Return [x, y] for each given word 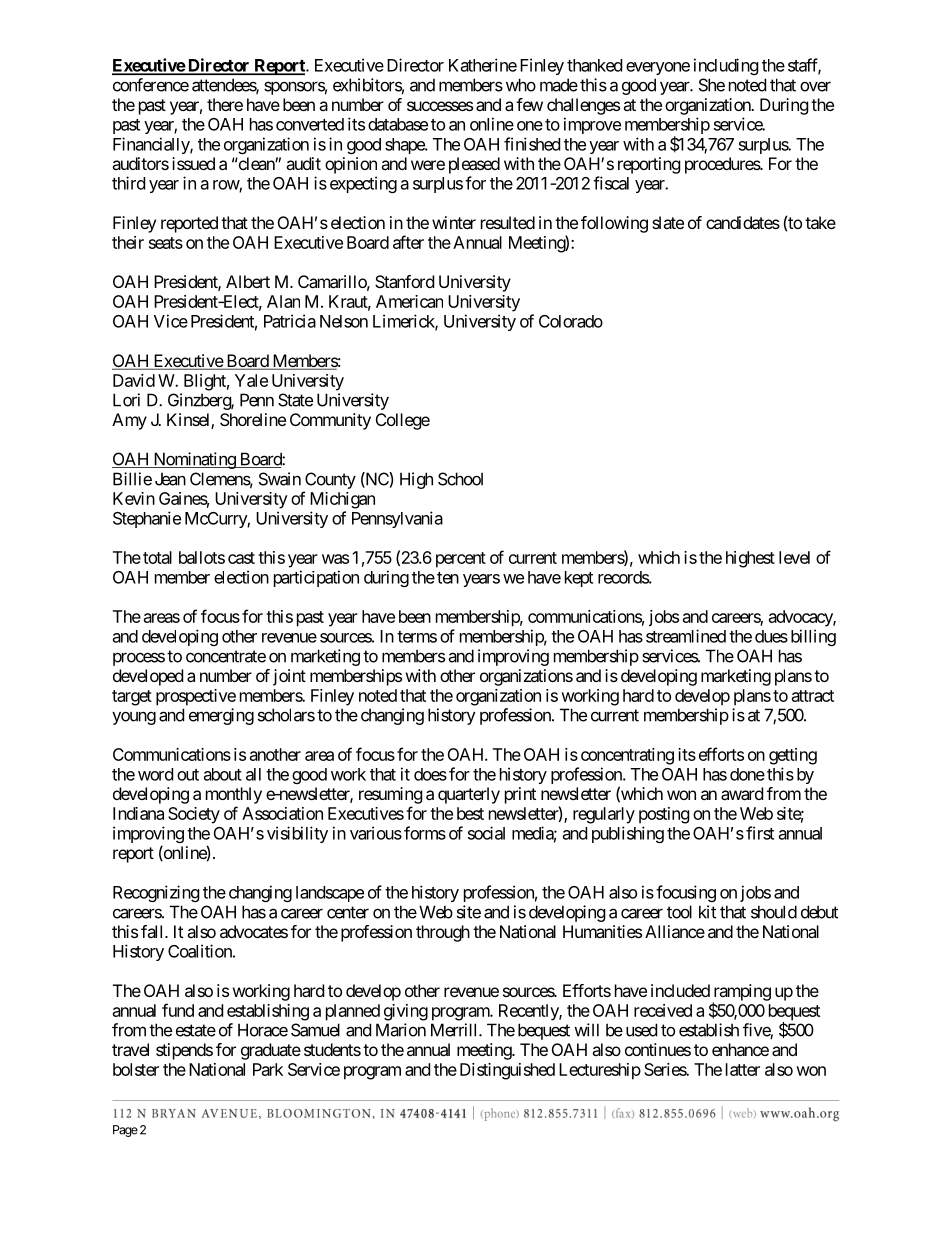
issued [193, 163]
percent [461, 560]
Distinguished [507, 1071]
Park [268, 1069]
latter [743, 1069]
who [521, 85]
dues [771, 636]
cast [241, 558]
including [726, 66]
